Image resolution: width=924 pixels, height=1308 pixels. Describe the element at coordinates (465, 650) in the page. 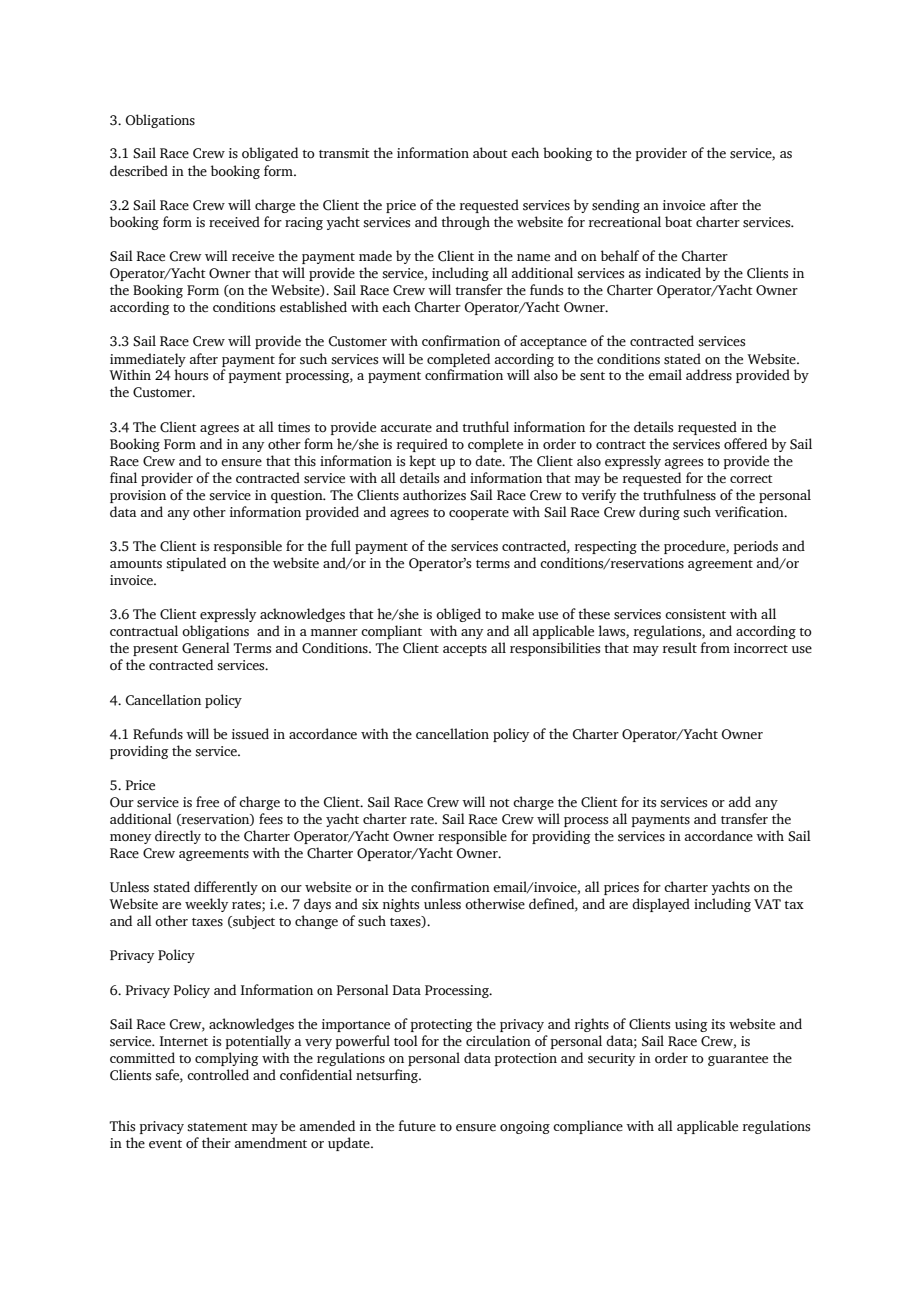

I see `accepts` at that location.
